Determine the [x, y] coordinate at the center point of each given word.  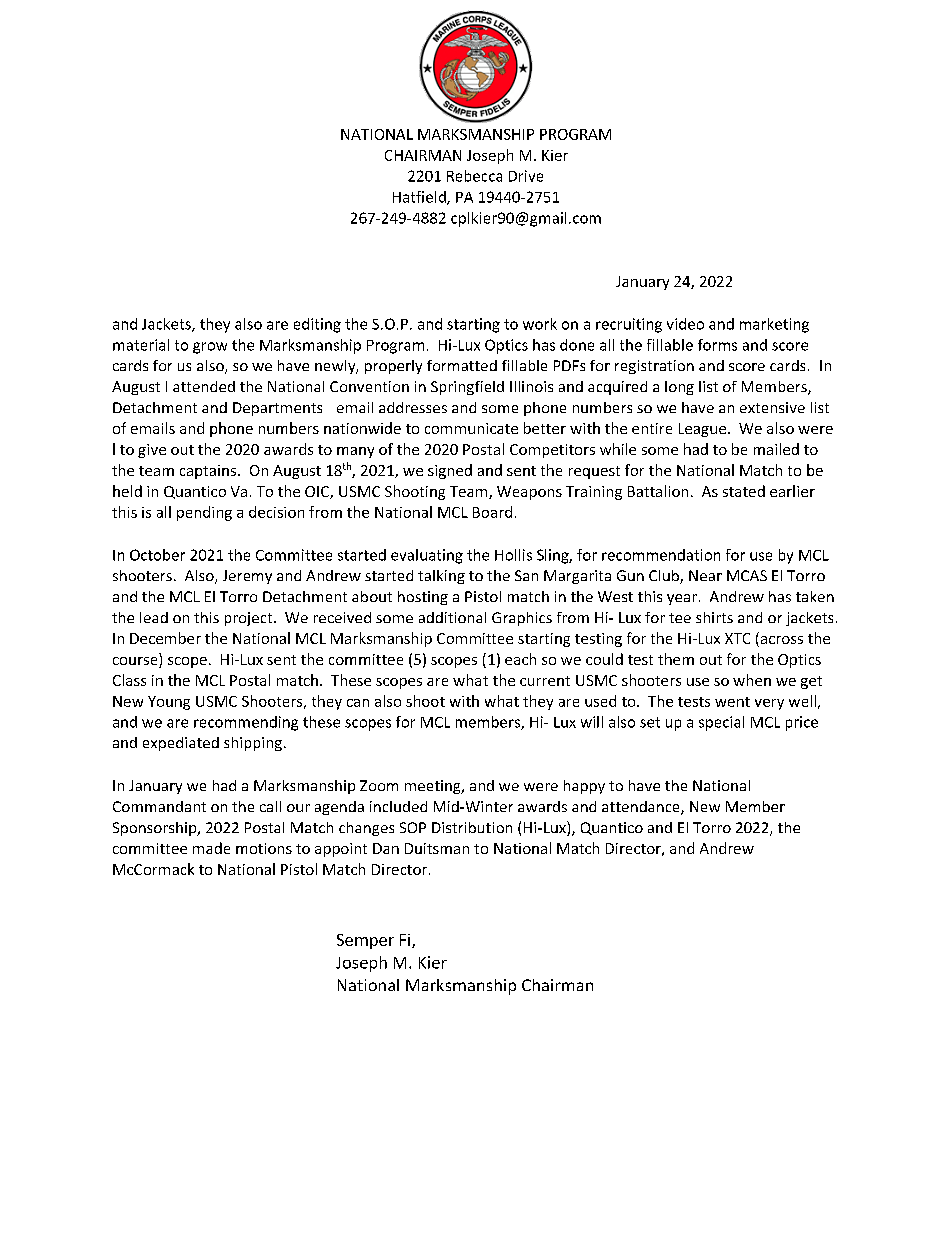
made [211, 848]
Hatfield [420, 198]
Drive [526, 176]
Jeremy [247, 577]
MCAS [747, 575]
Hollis [513, 555]
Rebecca [474, 176]
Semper [365, 941]
